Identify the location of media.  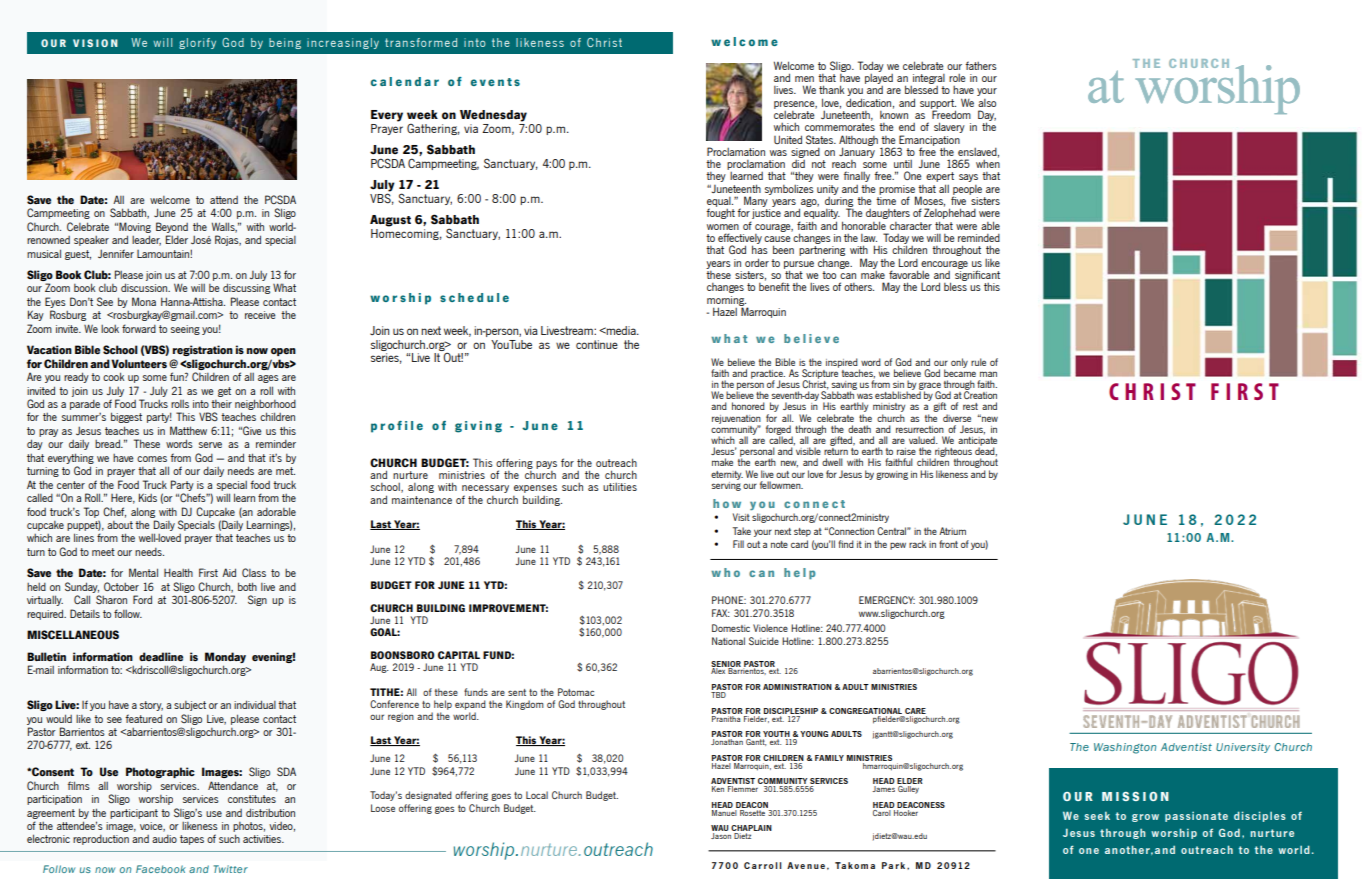
(621, 330).
